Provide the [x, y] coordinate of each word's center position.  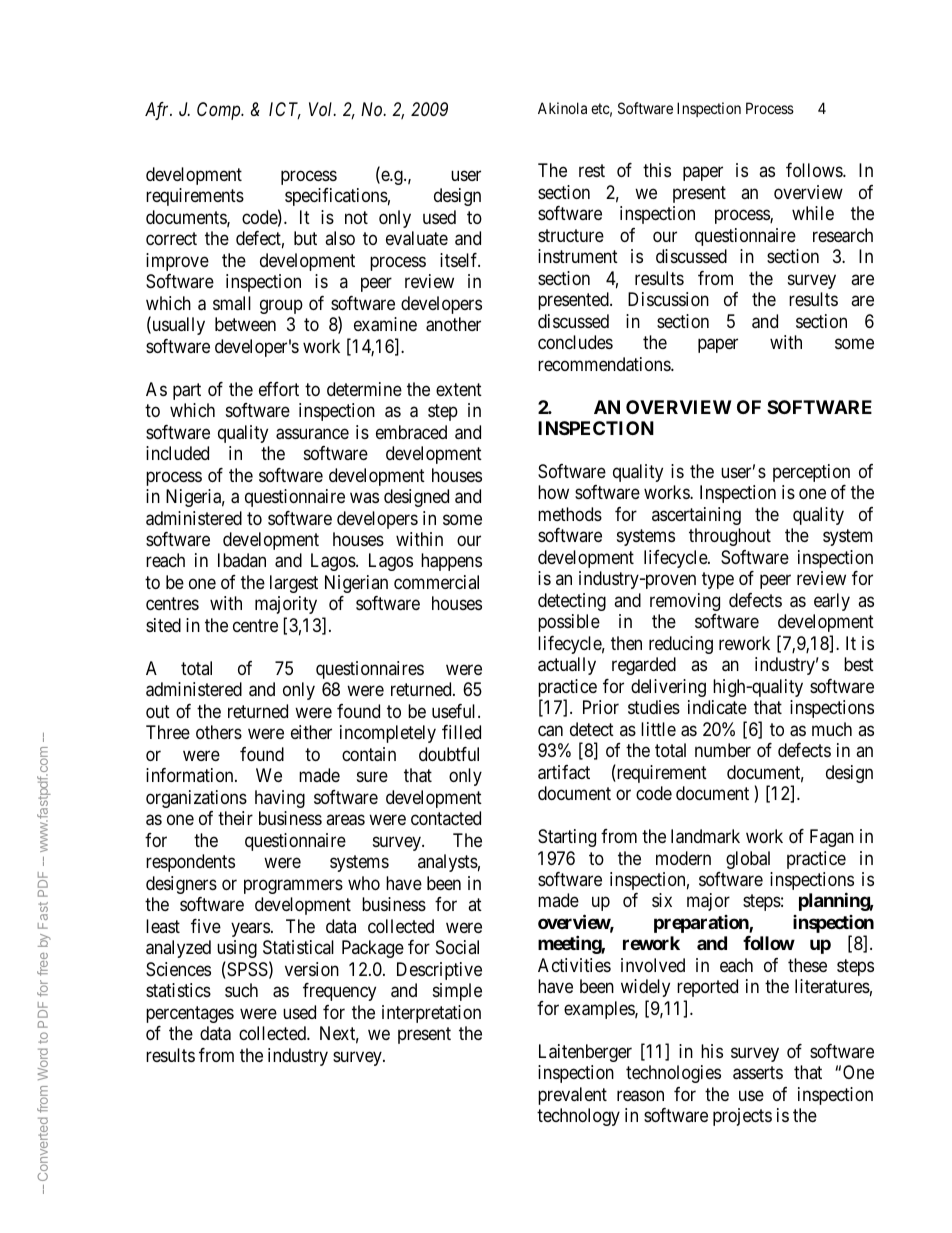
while [813, 213]
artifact [564, 772]
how [553, 492]
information [191, 775]
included [177, 453]
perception [811, 473]
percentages [190, 1014]
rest [592, 170]
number [723, 750]
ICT [285, 110]
